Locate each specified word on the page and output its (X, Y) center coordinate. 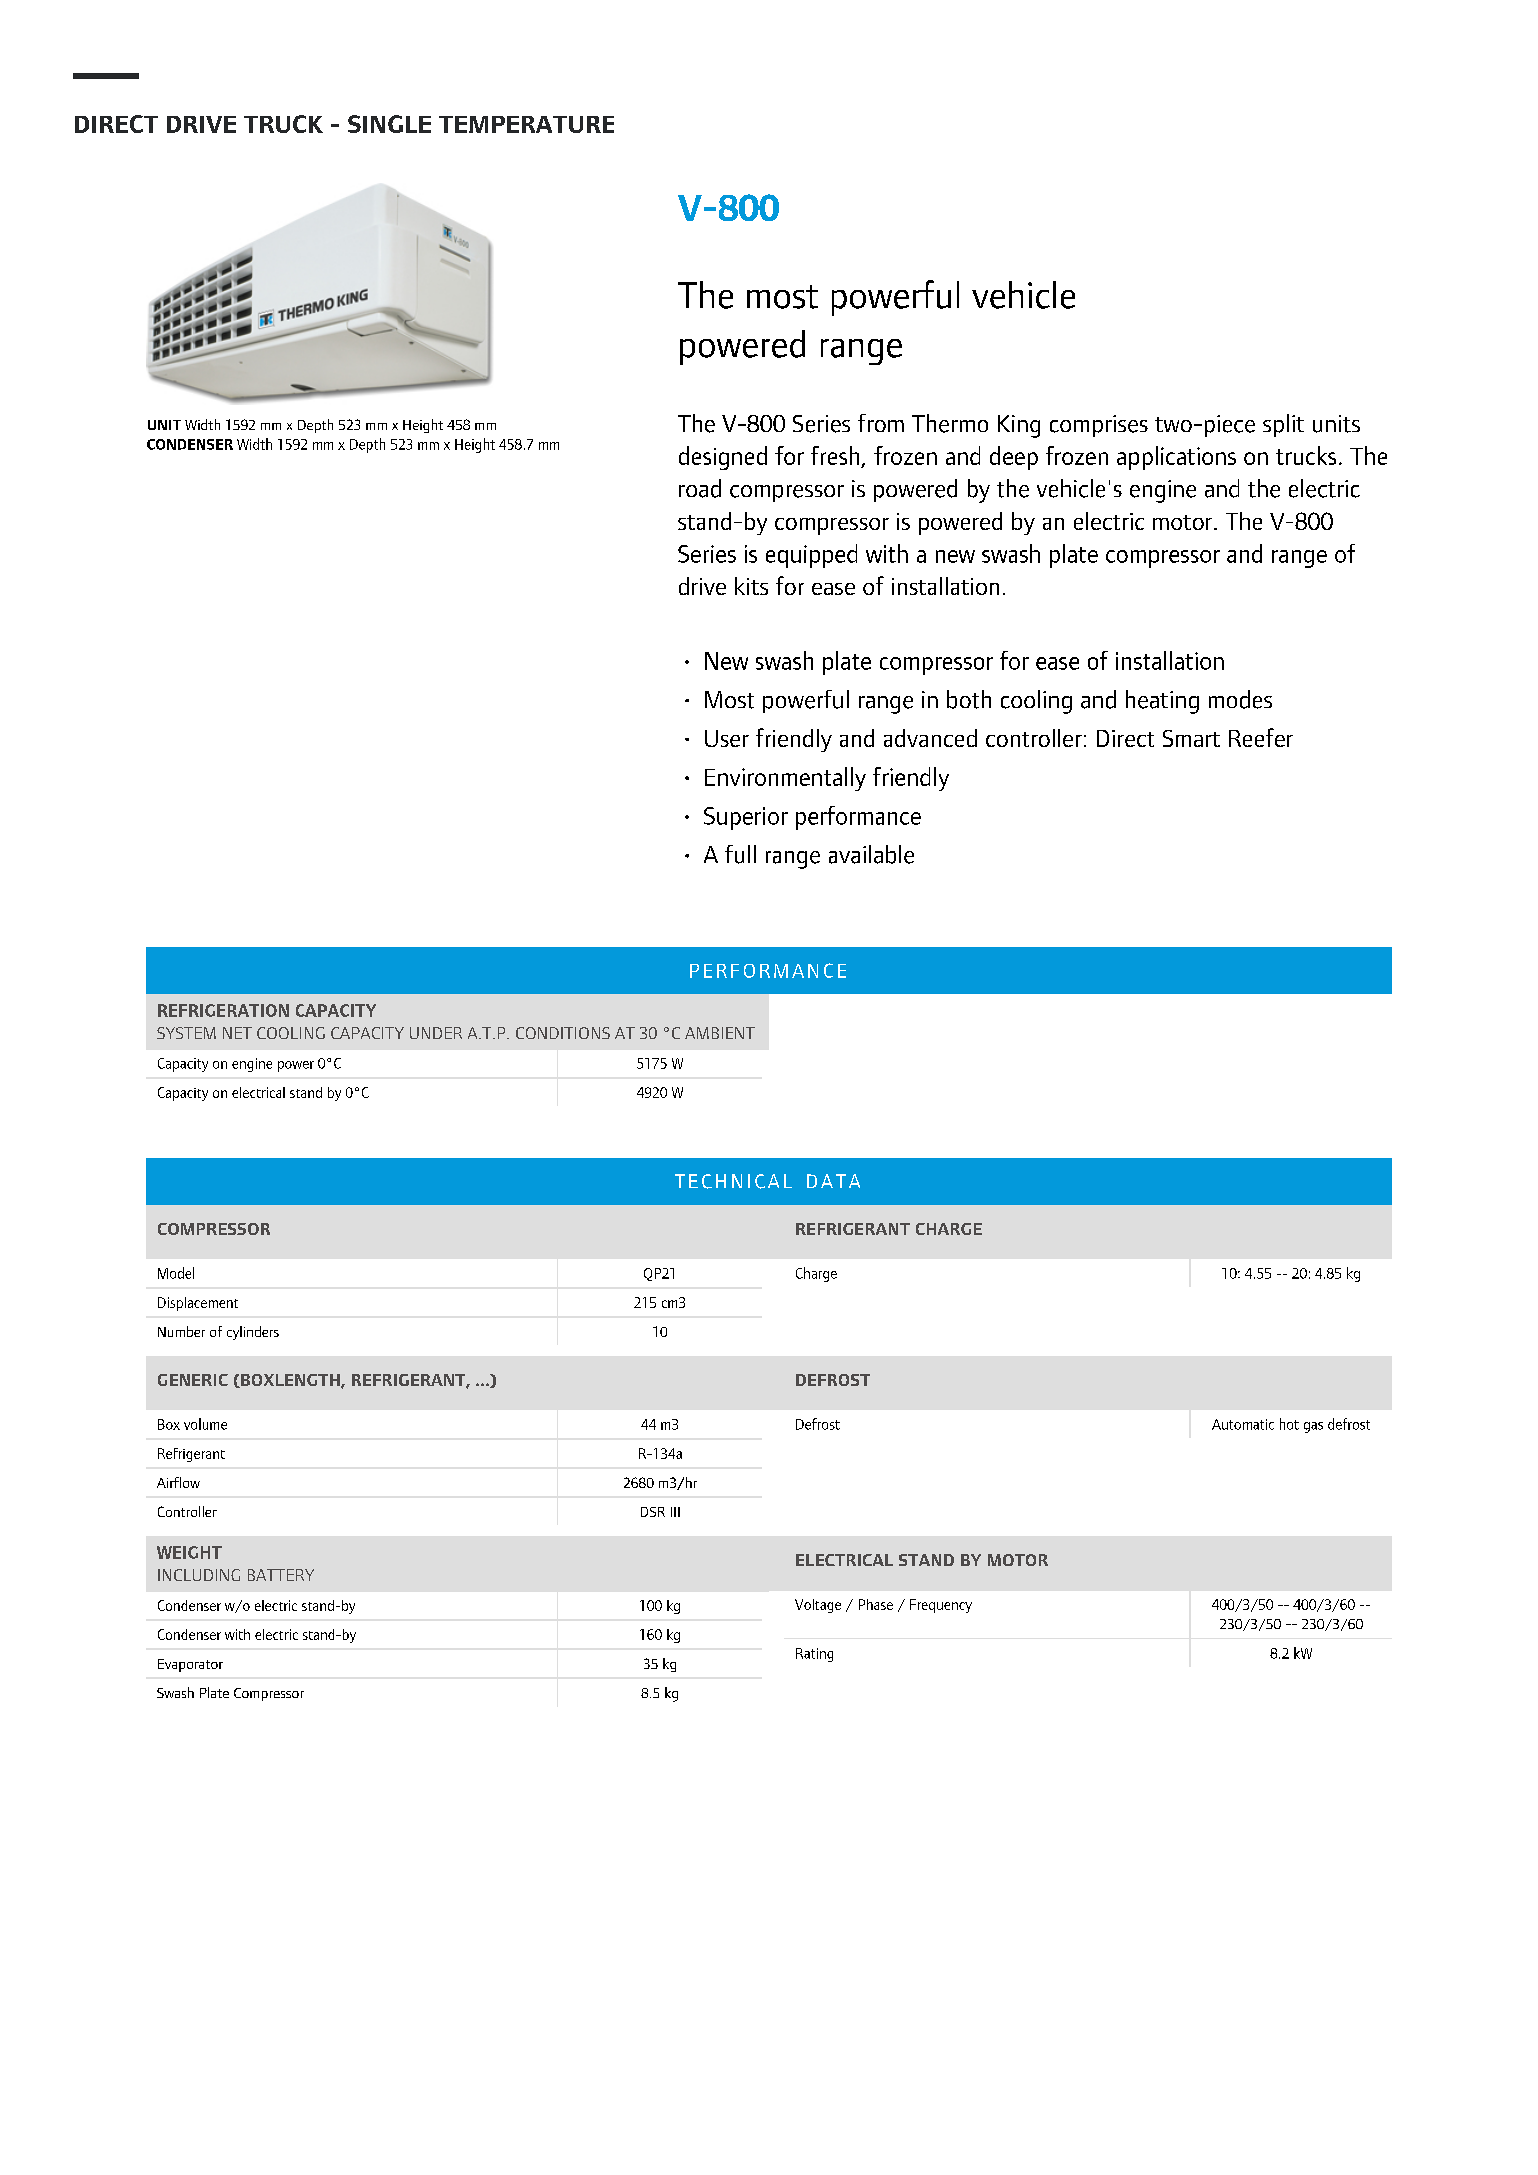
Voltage (818, 1606)
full (740, 854)
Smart (1191, 738)
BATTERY (281, 1575)
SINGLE (389, 124)
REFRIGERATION (223, 1010)
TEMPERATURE (526, 124)
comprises (1099, 426)
